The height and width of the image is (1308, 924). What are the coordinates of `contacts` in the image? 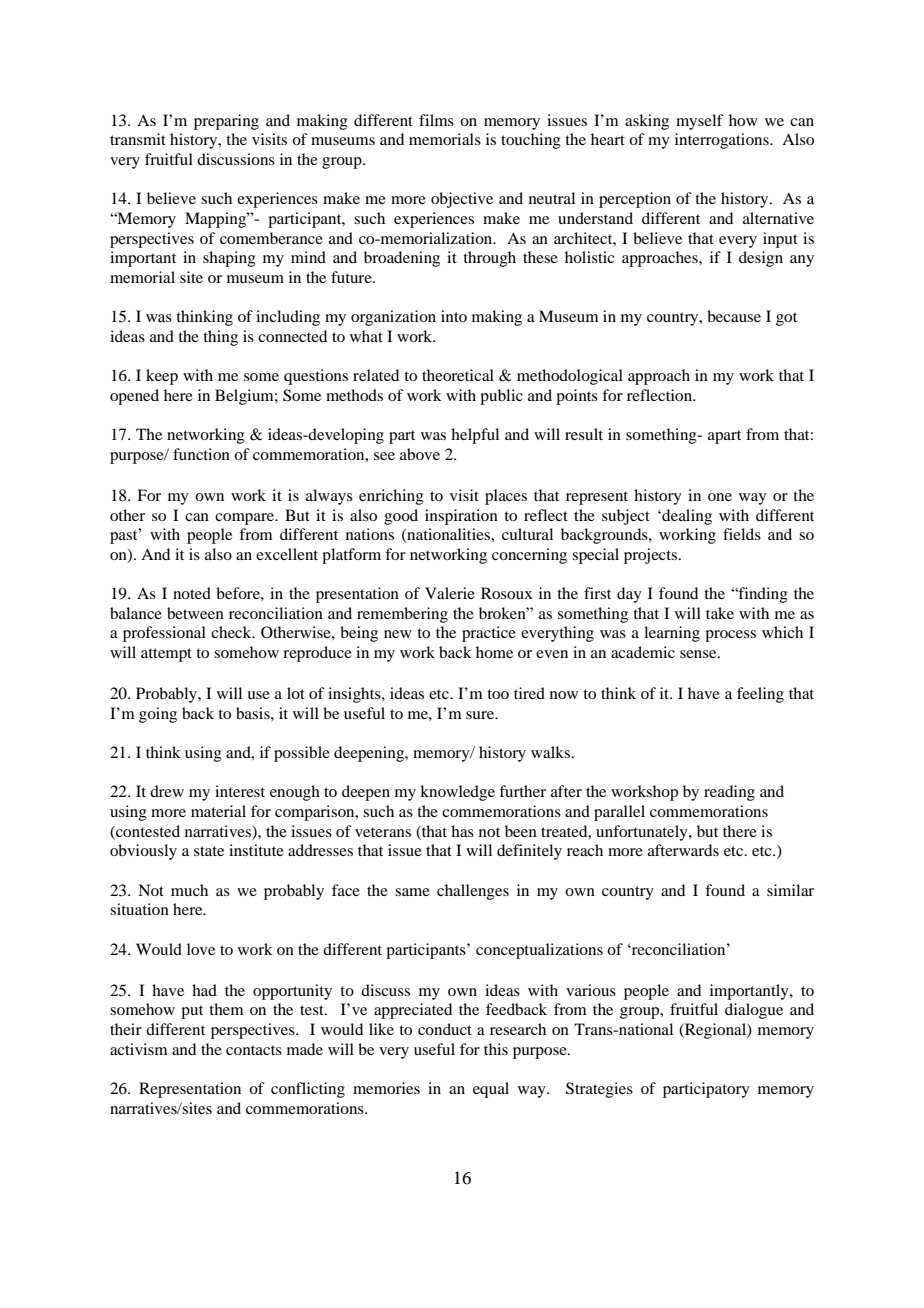 It's located at (254, 1050).
